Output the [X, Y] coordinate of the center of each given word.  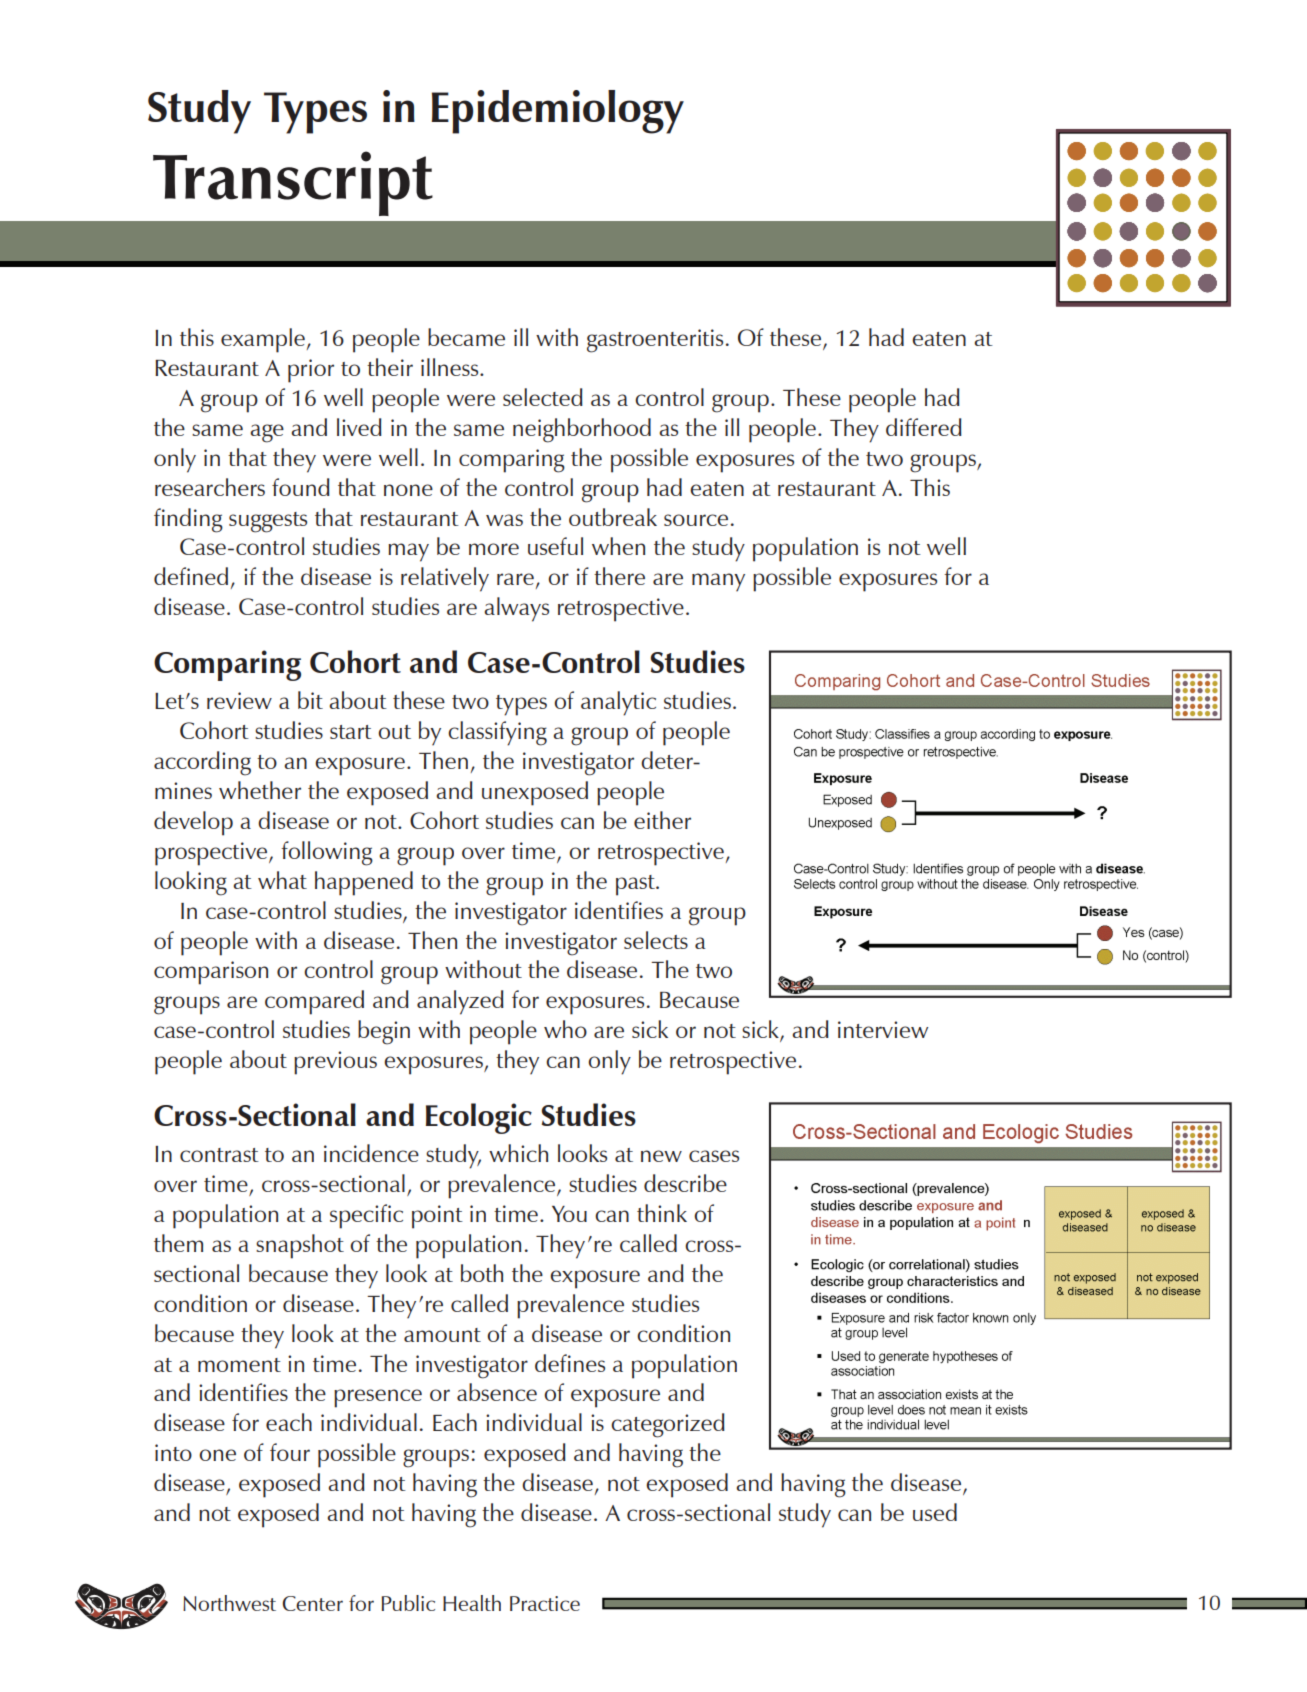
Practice [545, 1603]
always [516, 609]
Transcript [293, 183]
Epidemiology [557, 112]
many [718, 582]
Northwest [229, 1603]
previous [335, 1063]
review [239, 700]
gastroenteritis [655, 341]
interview [883, 1029]
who [565, 1029]
